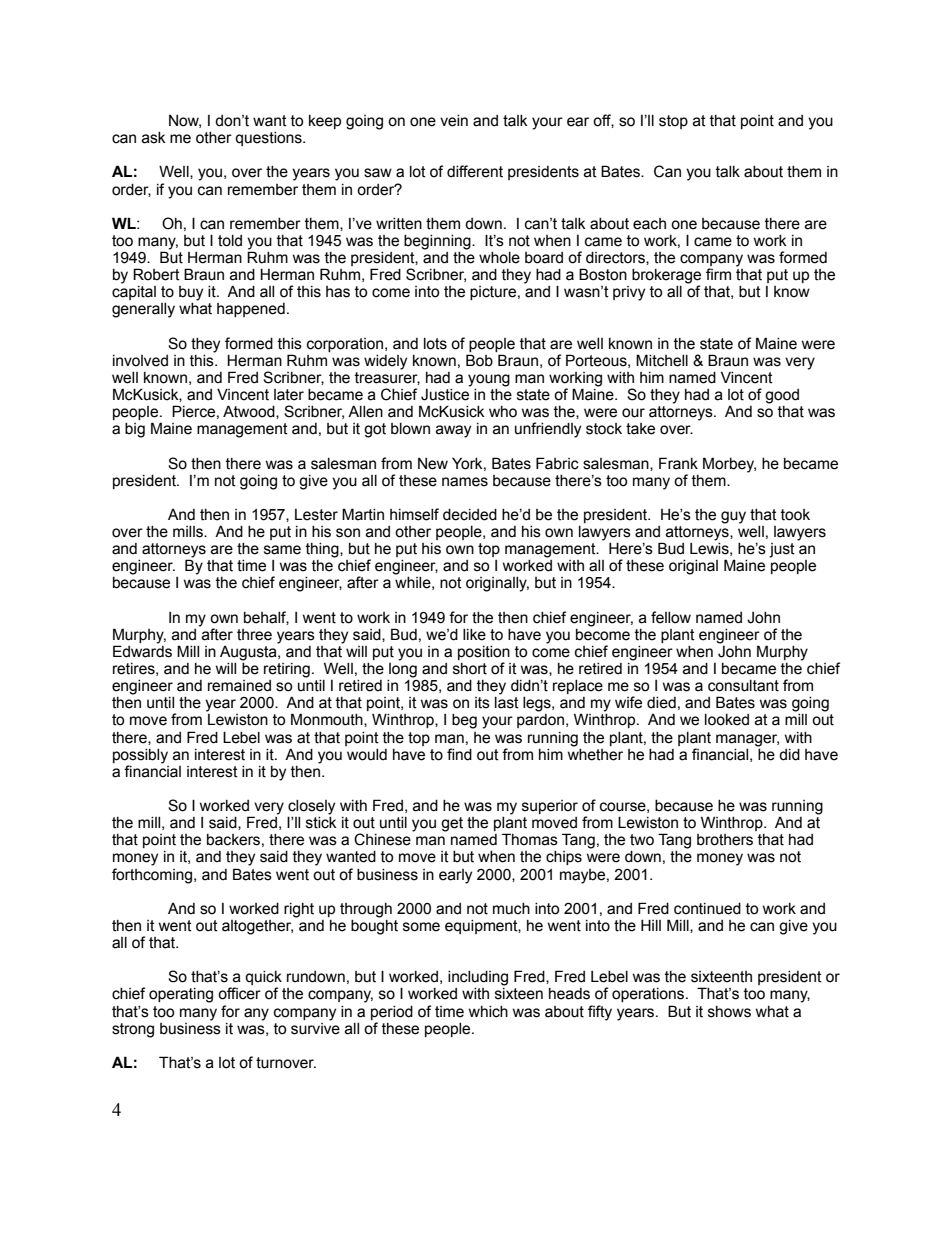  Describe the element at coordinates (239, 993) in the screenshot. I see `officer` at that location.
